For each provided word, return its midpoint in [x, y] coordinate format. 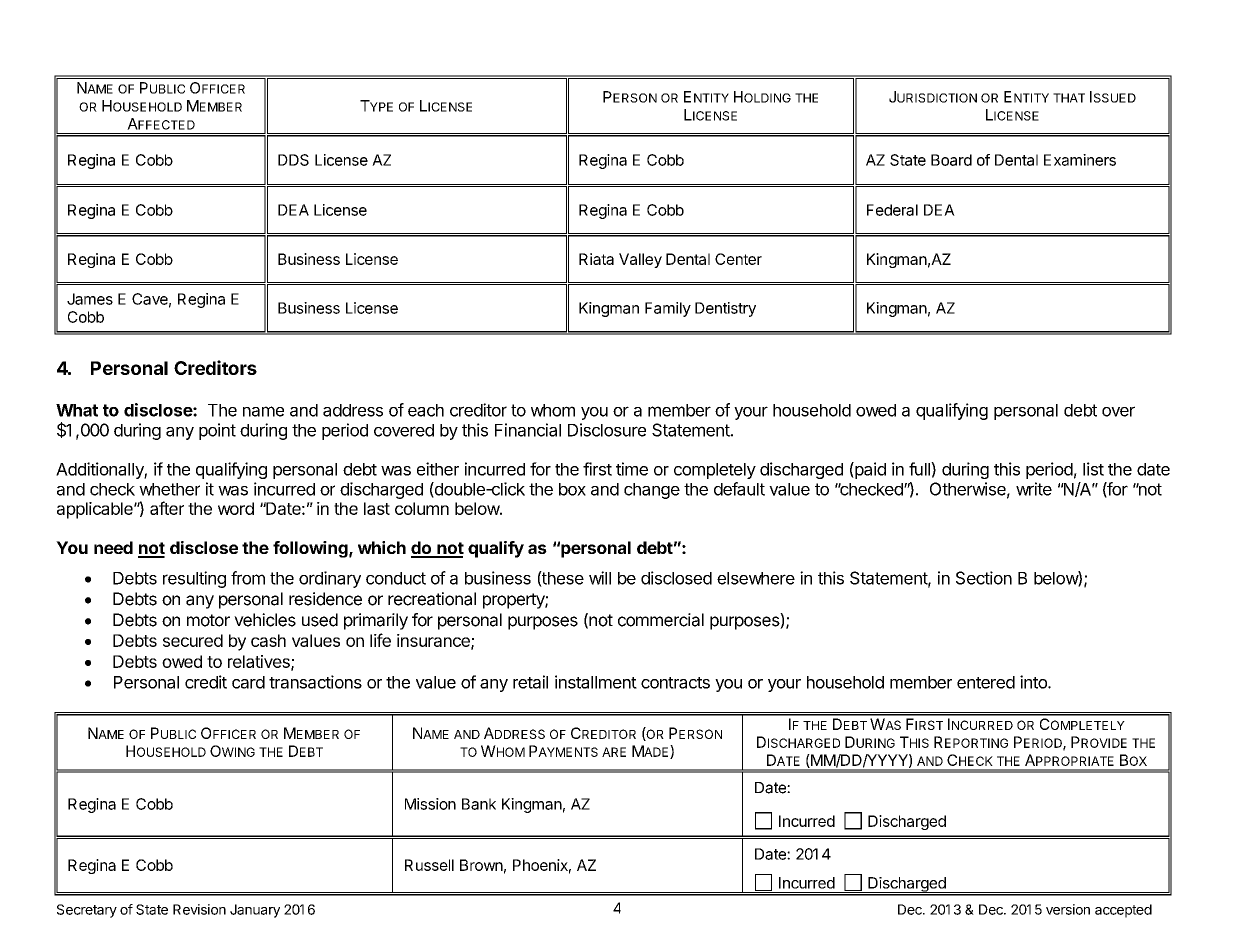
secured [193, 640]
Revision [199, 909]
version [1068, 909]
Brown [481, 865]
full [920, 469]
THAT [1069, 98]
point [217, 431]
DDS [293, 160]
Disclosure [607, 430]
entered [986, 682]
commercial [661, 620]
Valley [640, 260]
